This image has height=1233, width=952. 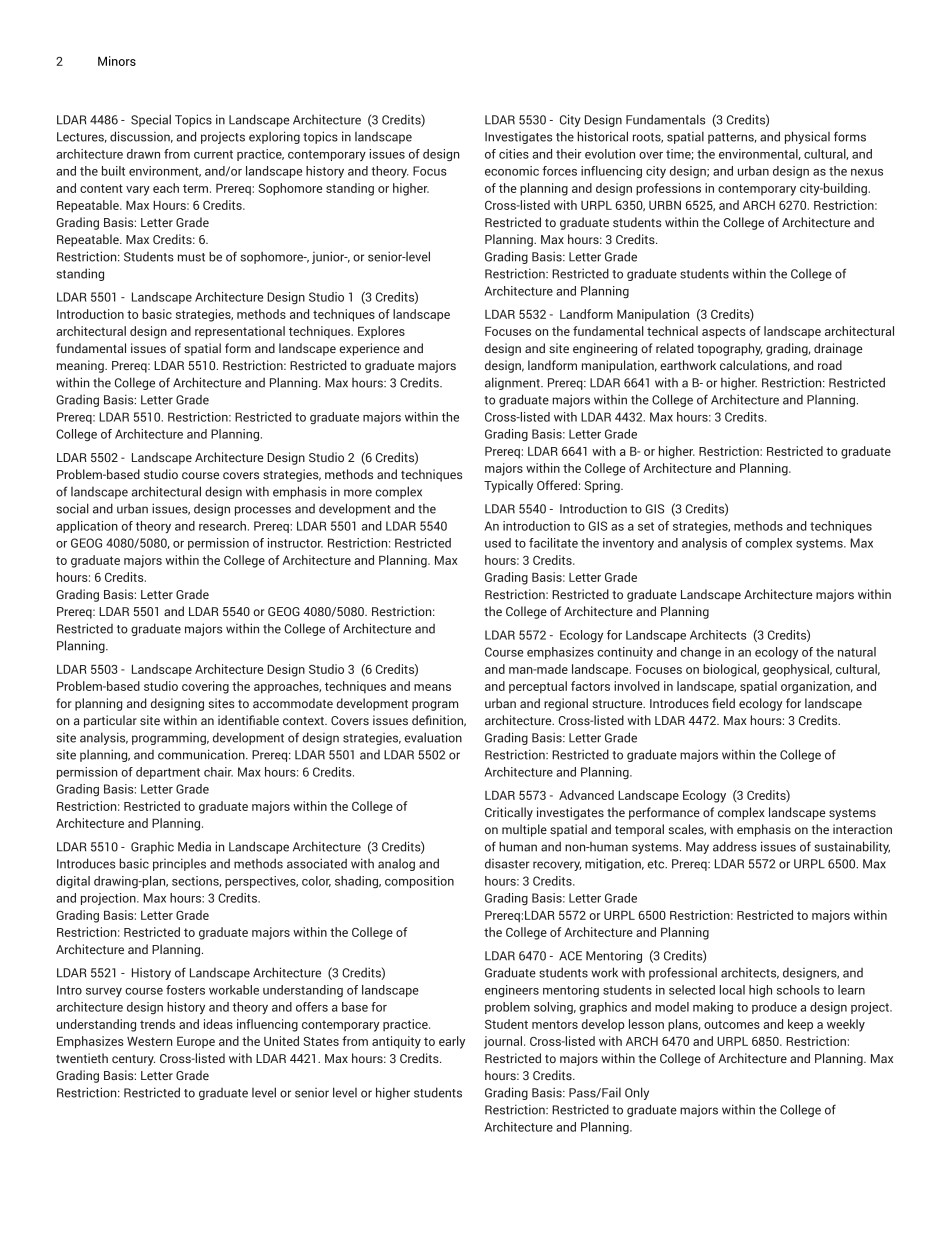 What do you see at coordinates (701, 653) in the image?
I see `change` at bounding box center [701, 653].
